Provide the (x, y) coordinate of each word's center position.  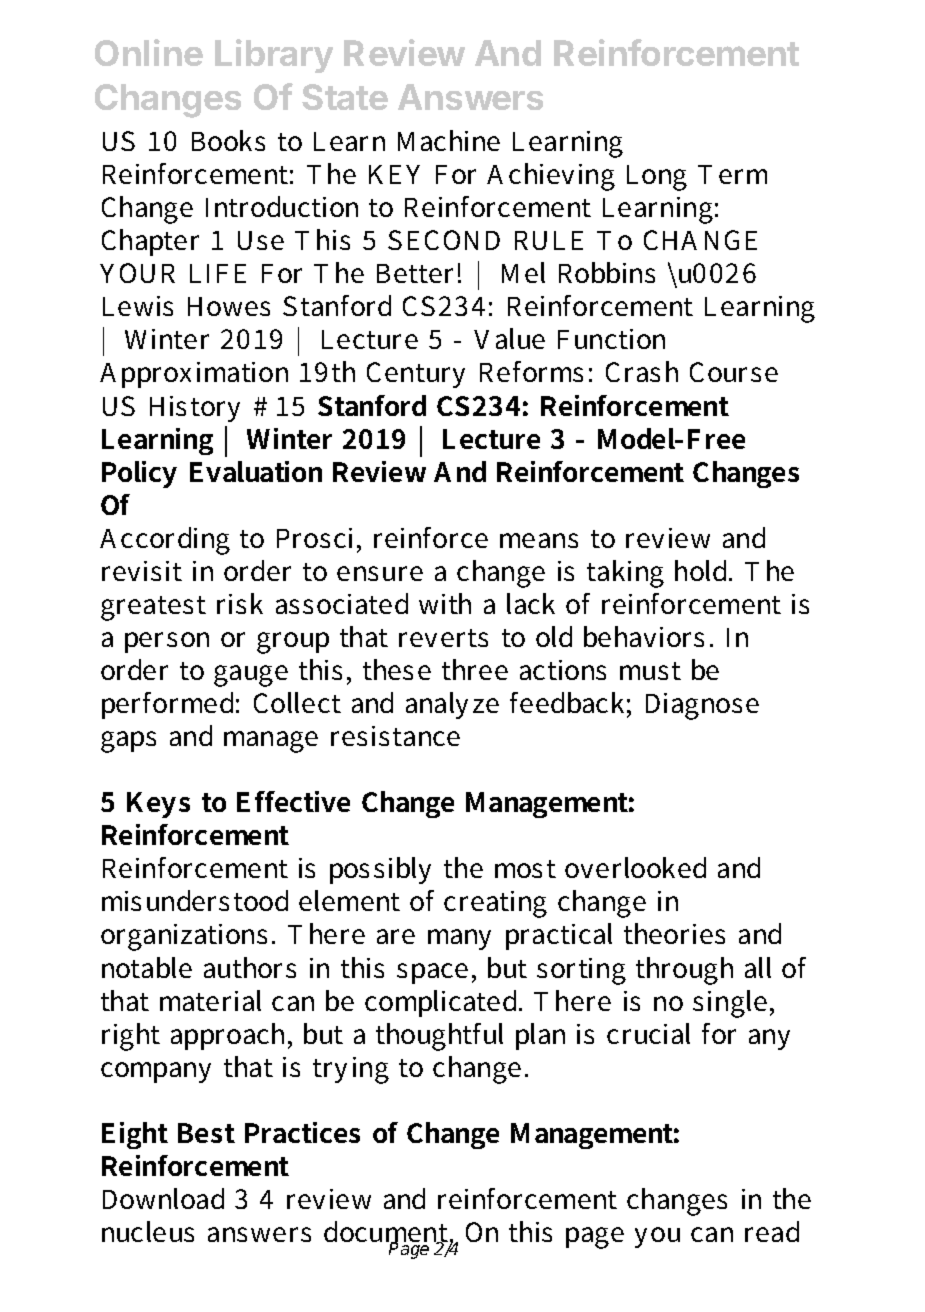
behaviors (644, 636)
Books (228, 140)
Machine (449, 140)
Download (163, 1198)
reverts (443, 638)
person (167, 642)
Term (732, 174)
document (386, 1233)
